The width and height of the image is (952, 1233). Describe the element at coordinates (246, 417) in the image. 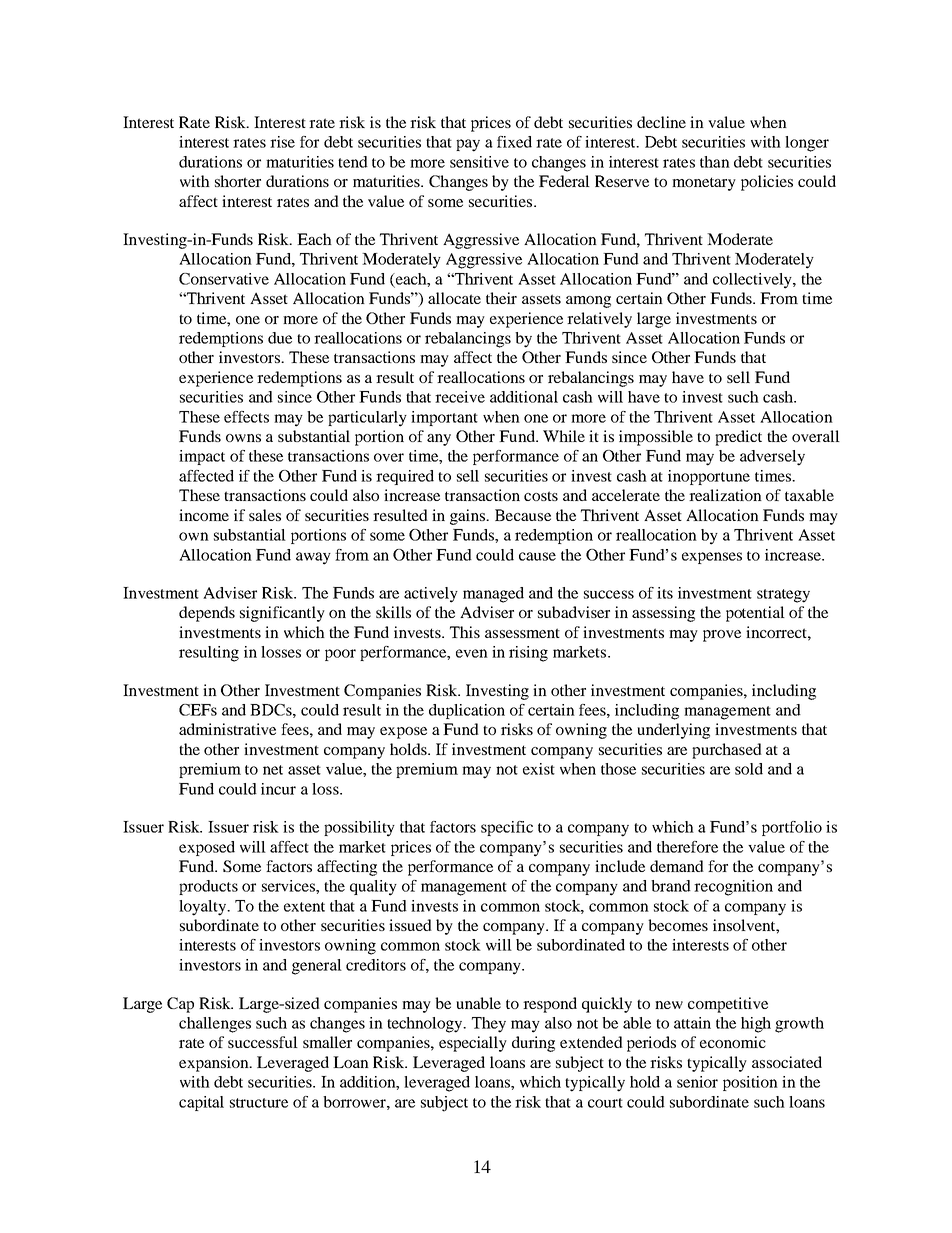

I see `effects` at that location.
